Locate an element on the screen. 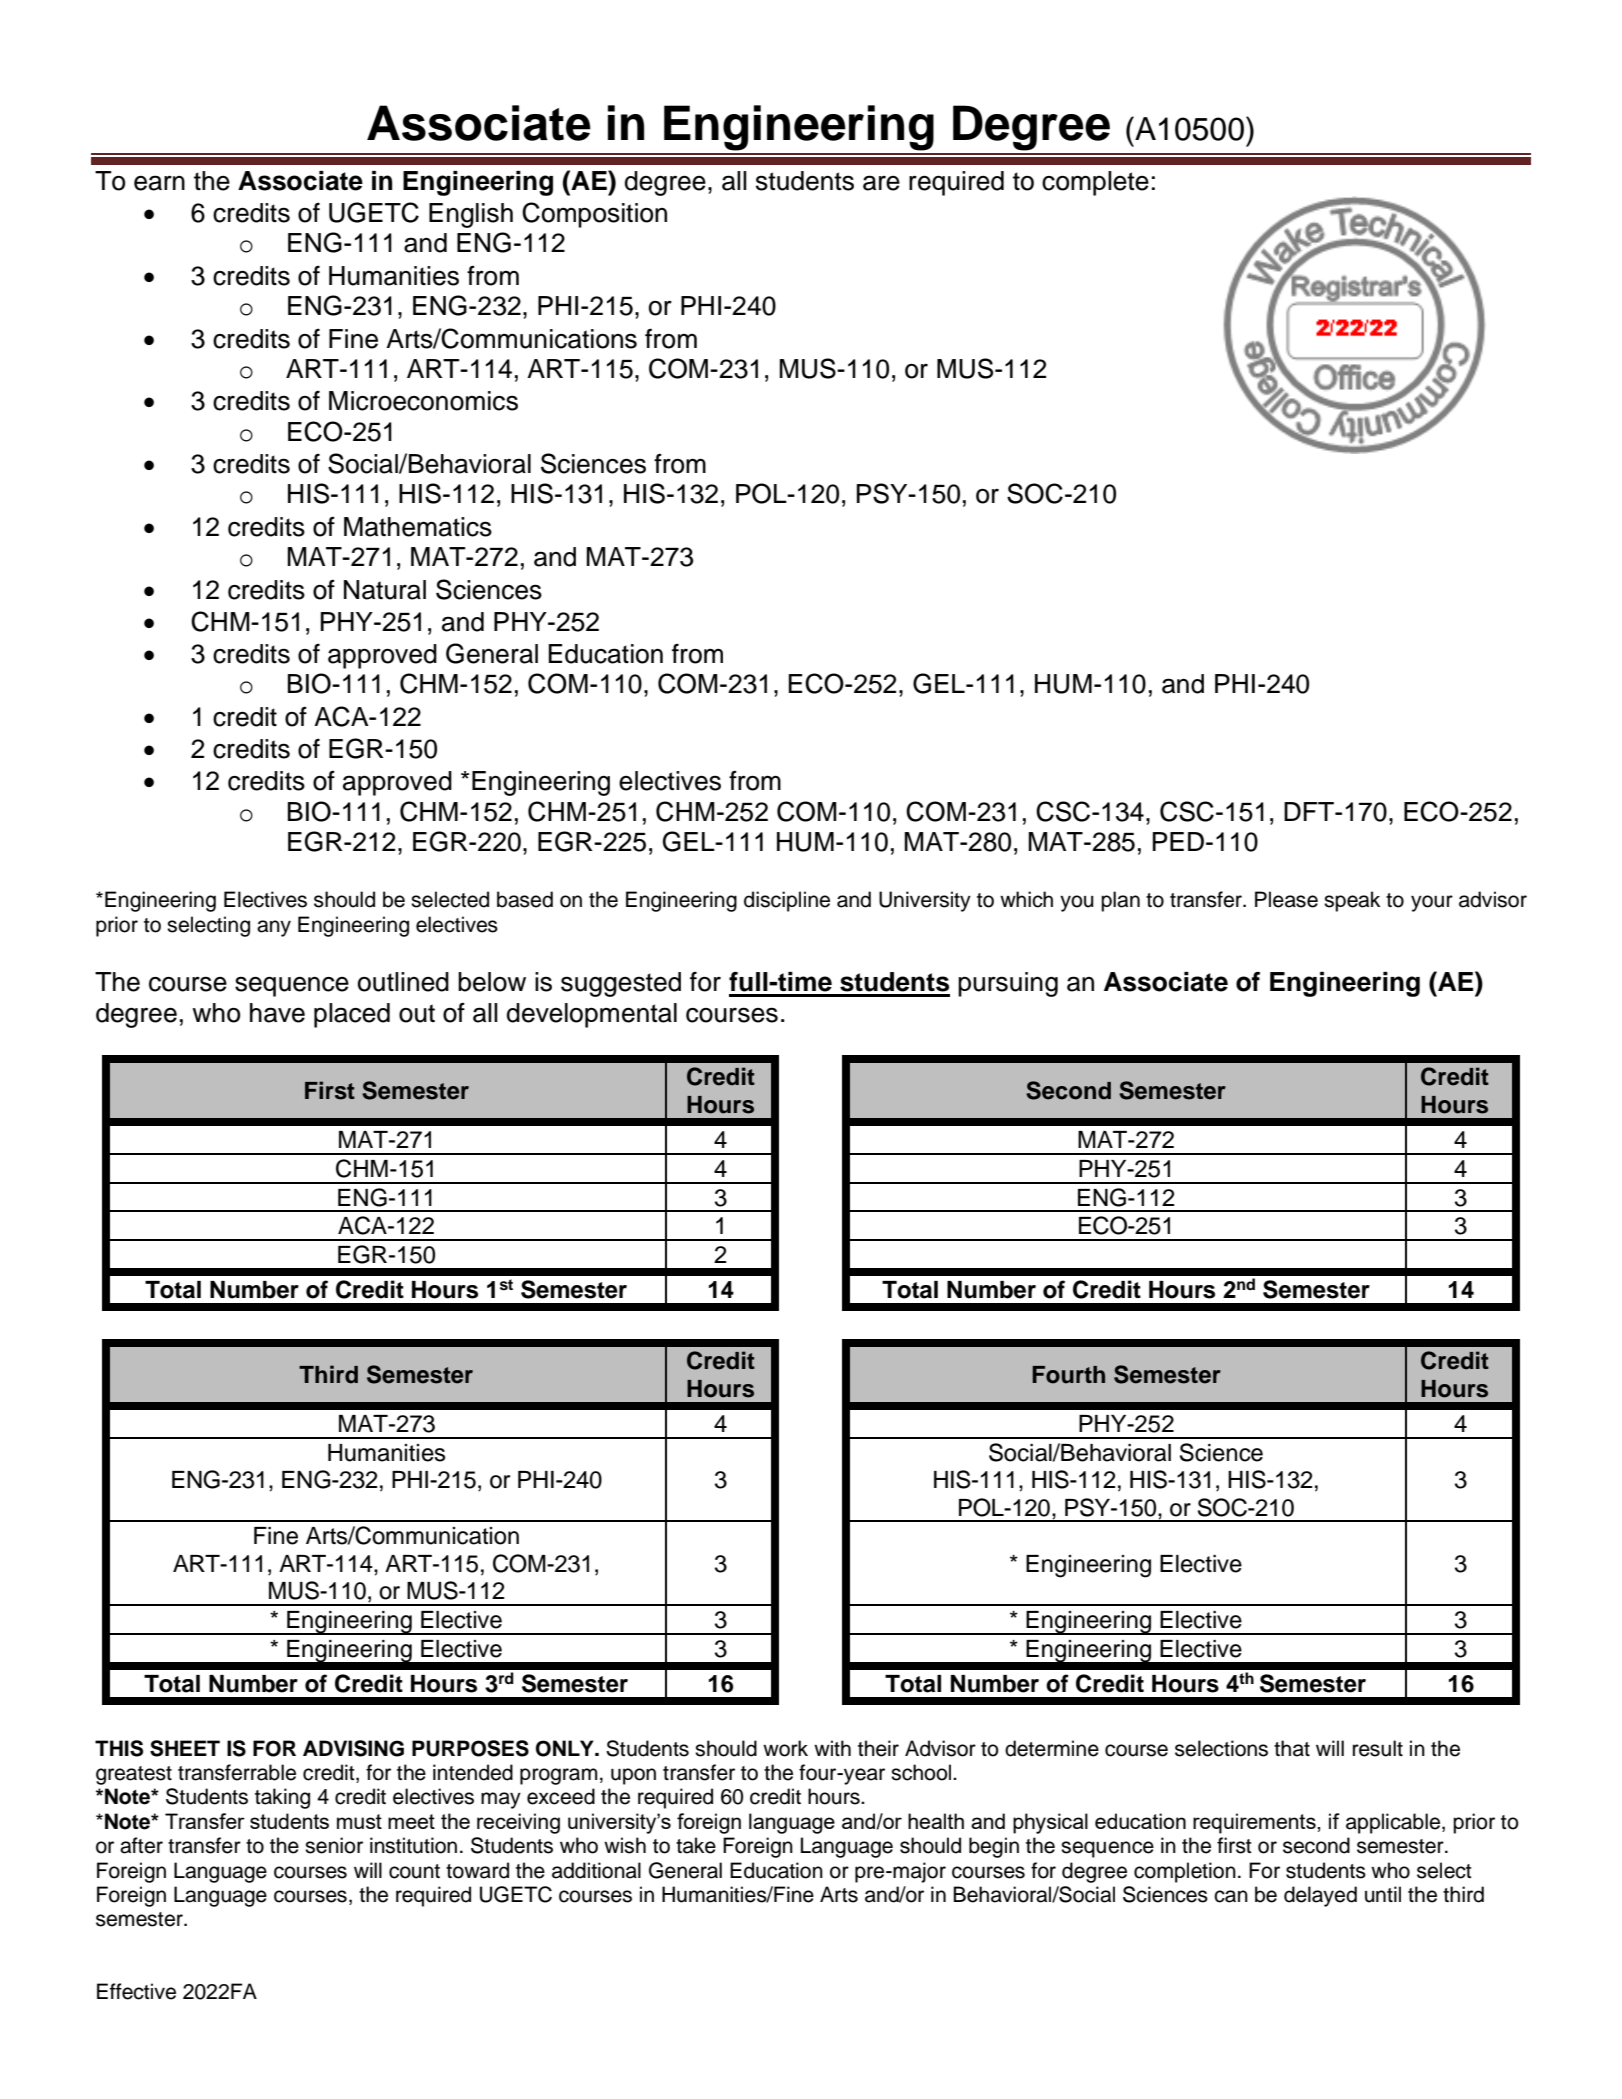 This screenshot has width=1622, height=2099. have is located at coordinates (277, 1013).
